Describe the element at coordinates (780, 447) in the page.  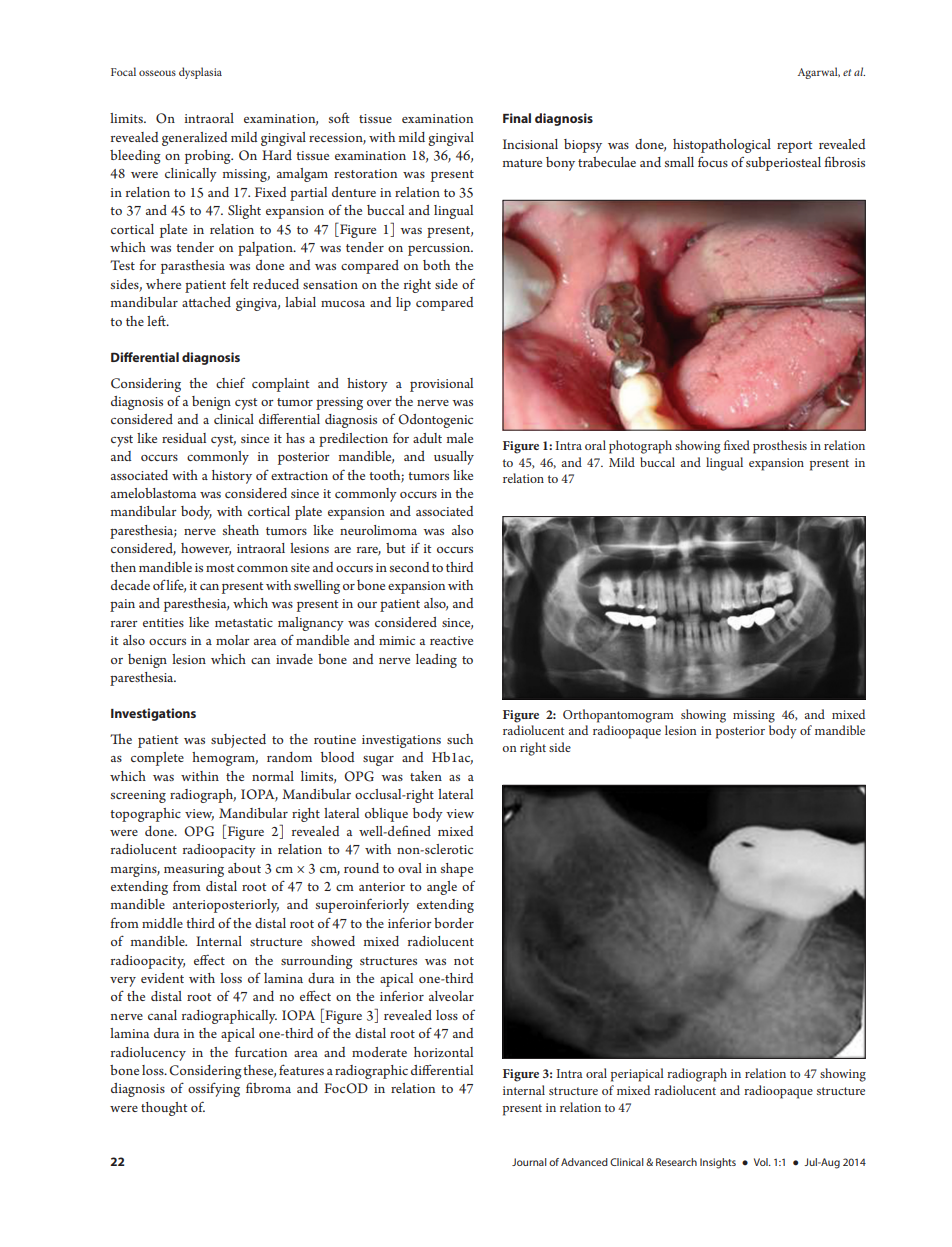
I see `prosthesis` at that location.
